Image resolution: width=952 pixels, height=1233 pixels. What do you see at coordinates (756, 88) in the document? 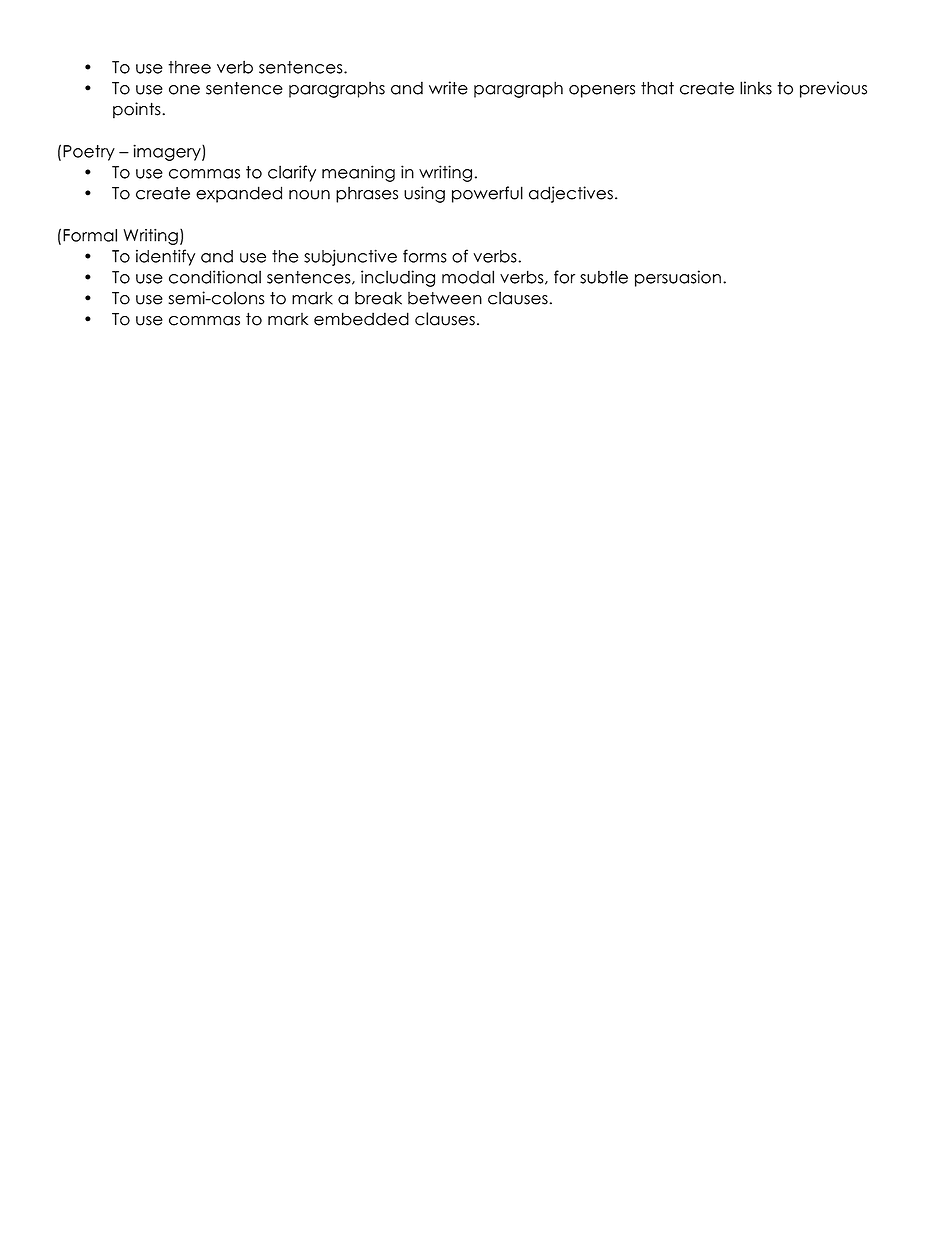
I see `links` at bounding box center [756, 88].
